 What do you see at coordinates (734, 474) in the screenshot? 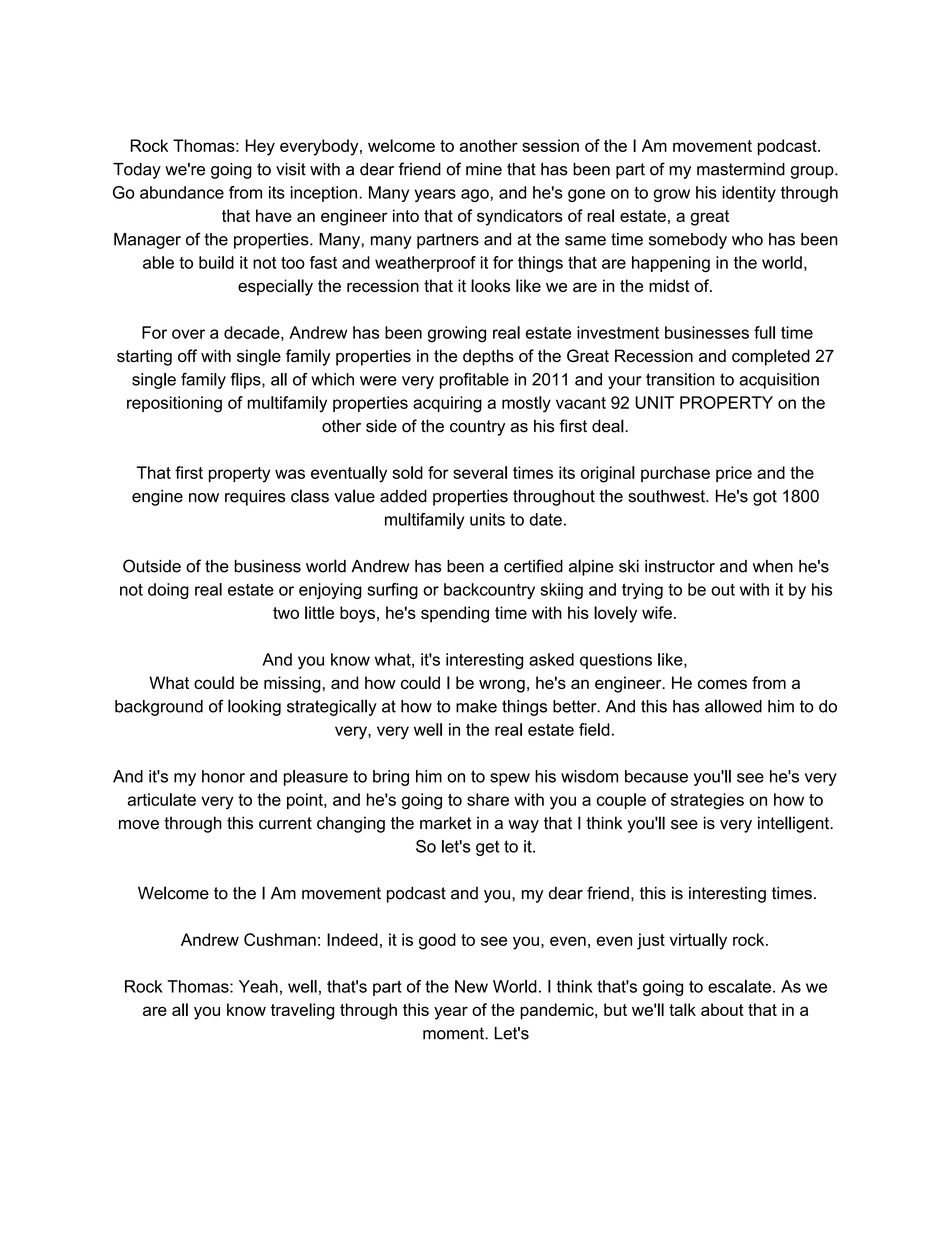
I see `price` at bounding box center [734, 474].
